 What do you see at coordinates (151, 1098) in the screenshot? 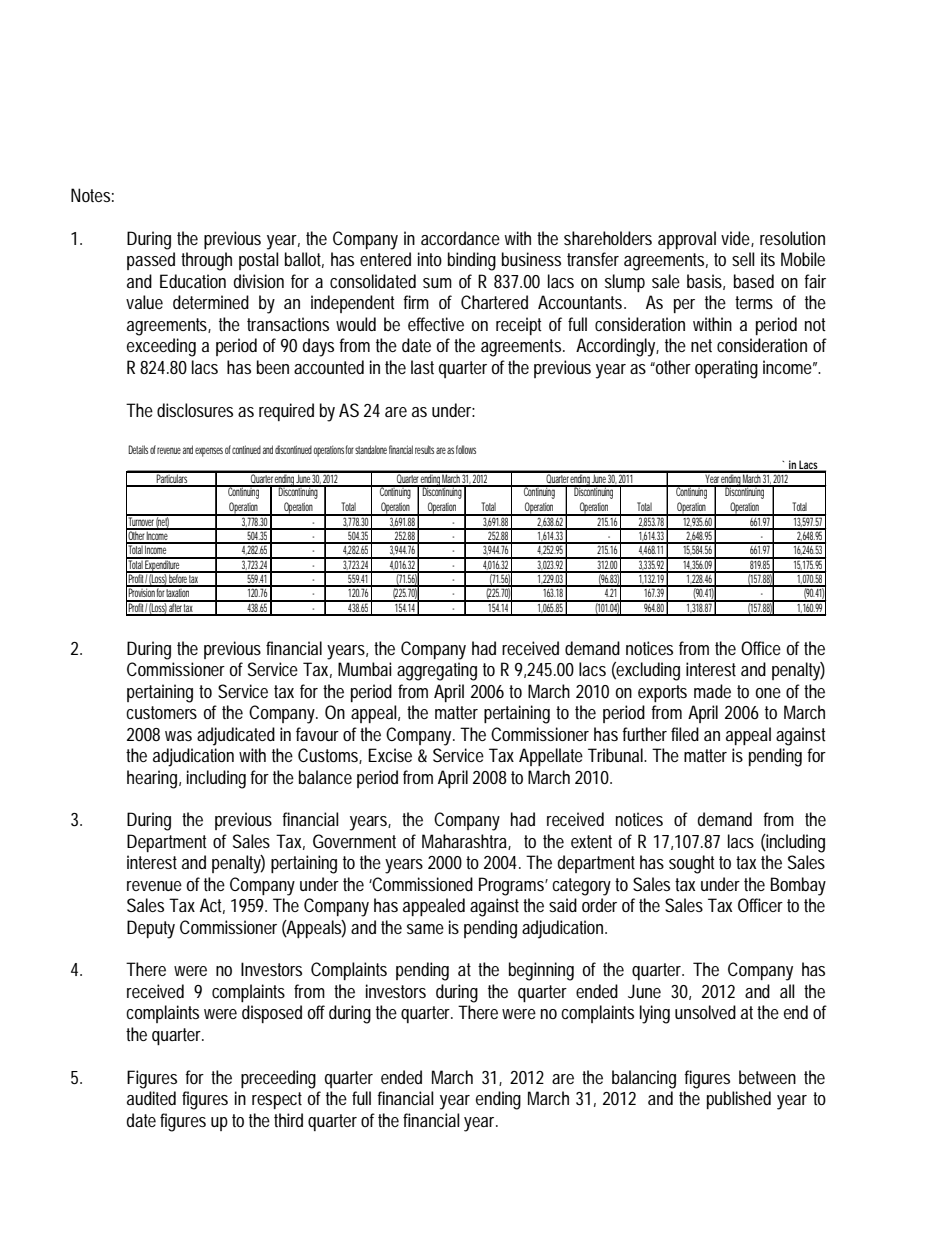
I see `audited` at bounding box center [151, 1098].
